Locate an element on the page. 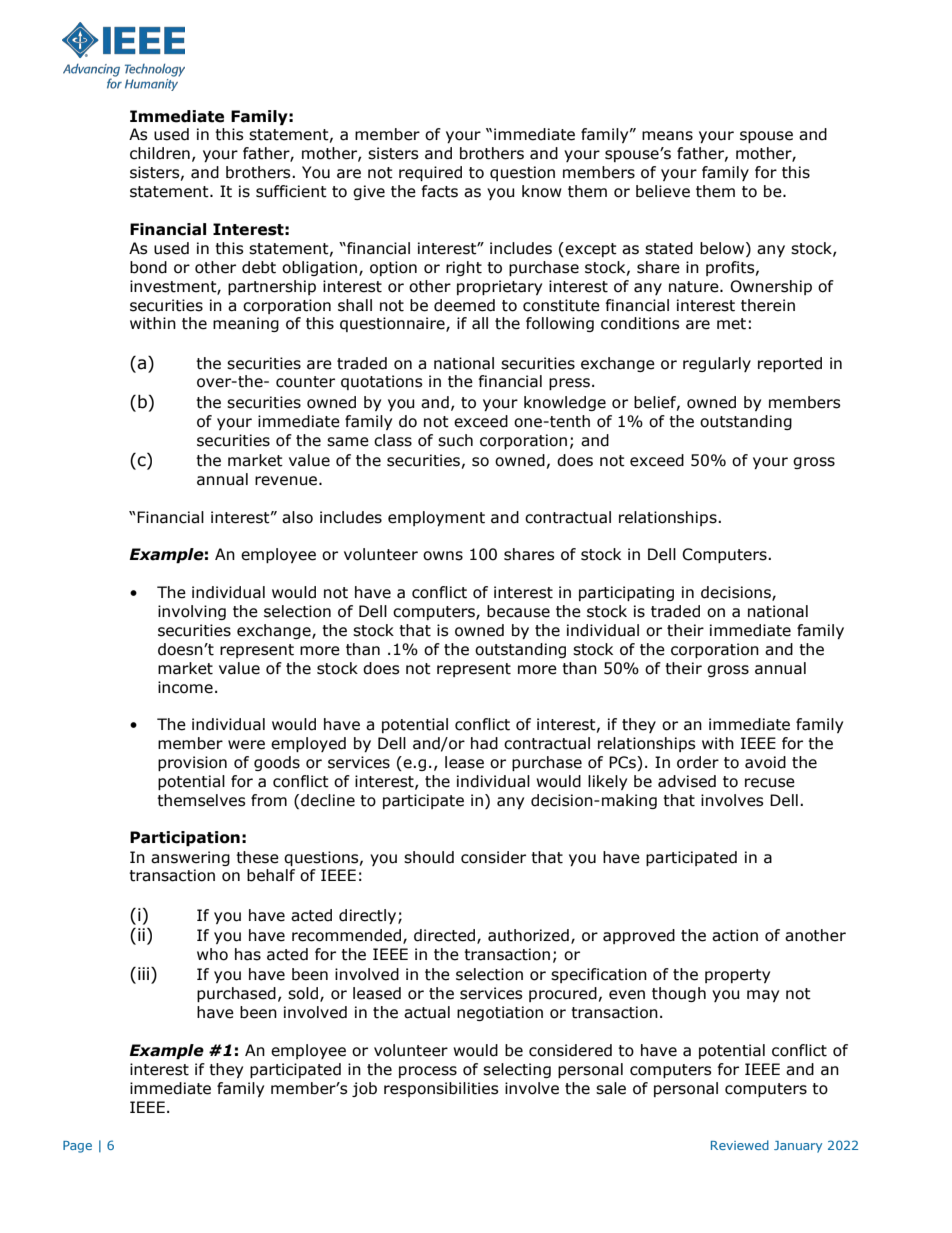  Reviewed is located at coordinates (740, 1145).
